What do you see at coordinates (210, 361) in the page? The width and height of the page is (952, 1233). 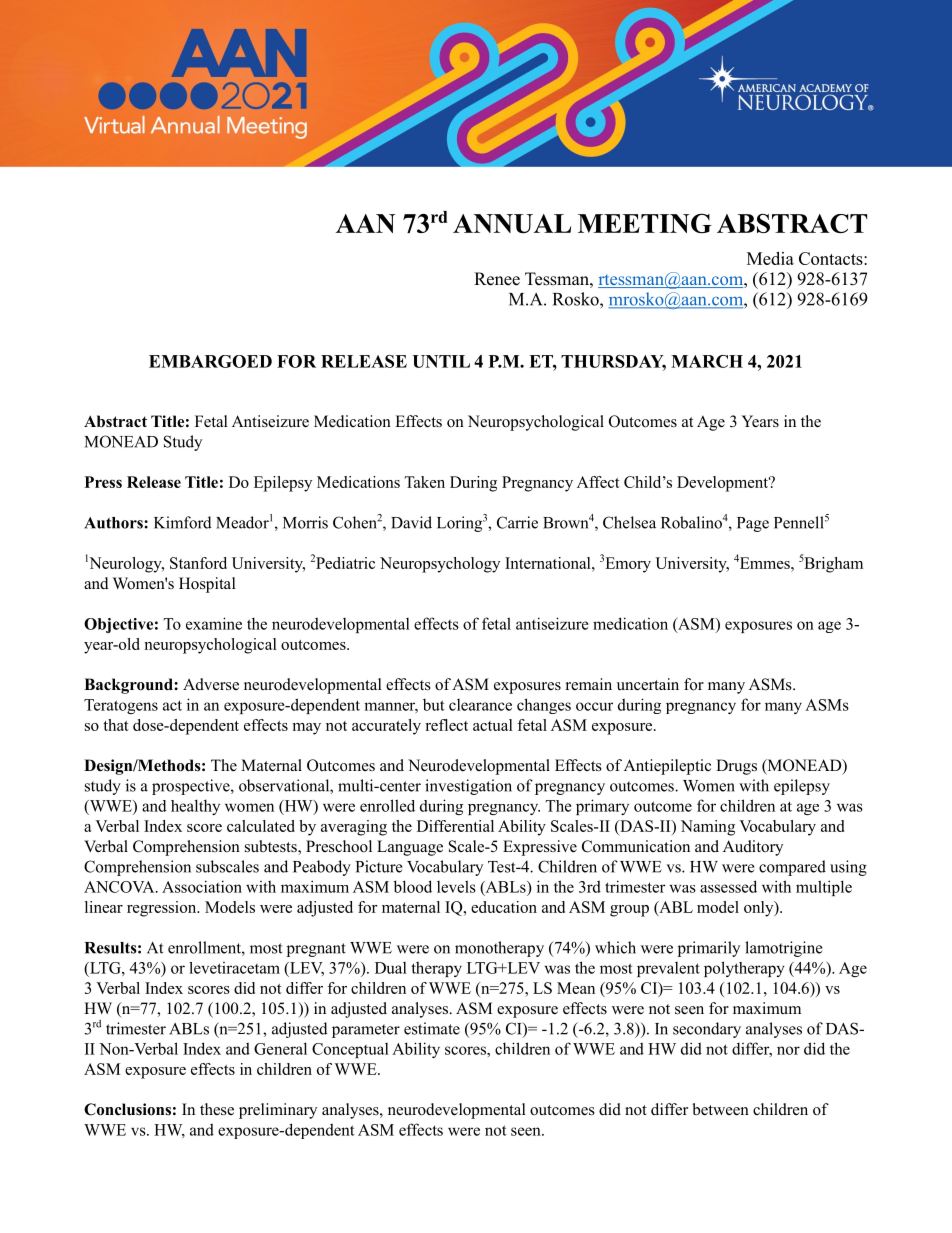 I see `EMBARGOED` at bounding box center [210, 361].
